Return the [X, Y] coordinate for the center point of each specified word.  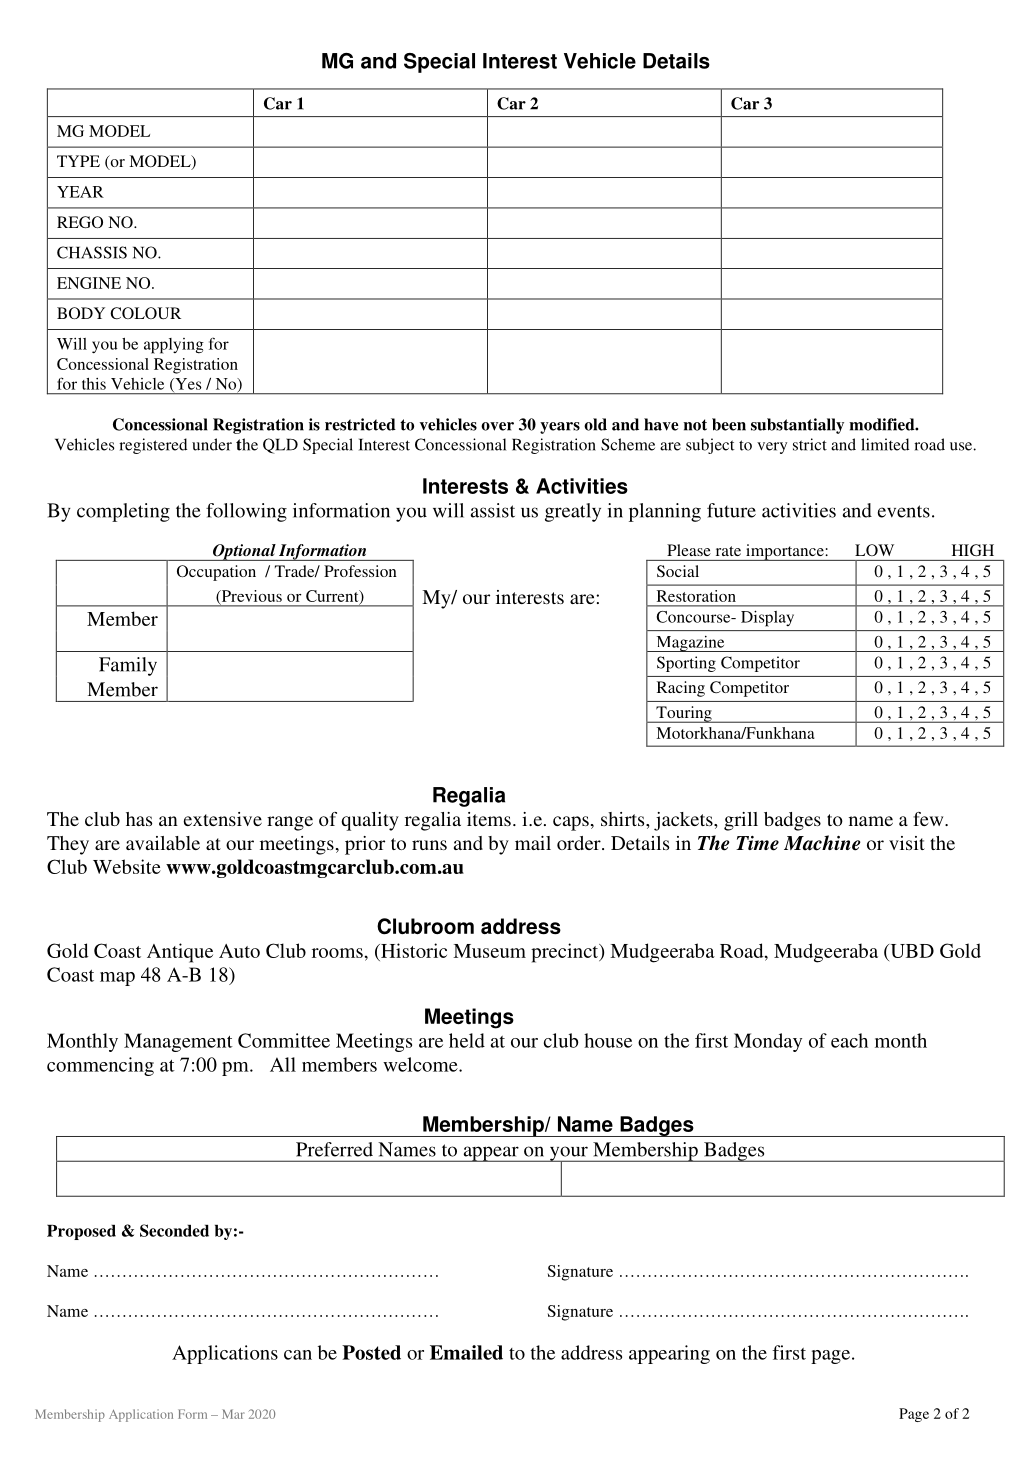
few [929, 819]
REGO [80, 222]
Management [178, 1042]
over [497, 426]
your [568, 1154]
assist [493, 510]
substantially [797, 426]
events [904, 511]
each [849, 1040]
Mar [233, 1414]
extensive [222, 819]
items [489, 819]
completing [123, 512]
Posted [371, 1352]
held [467, 1040]
